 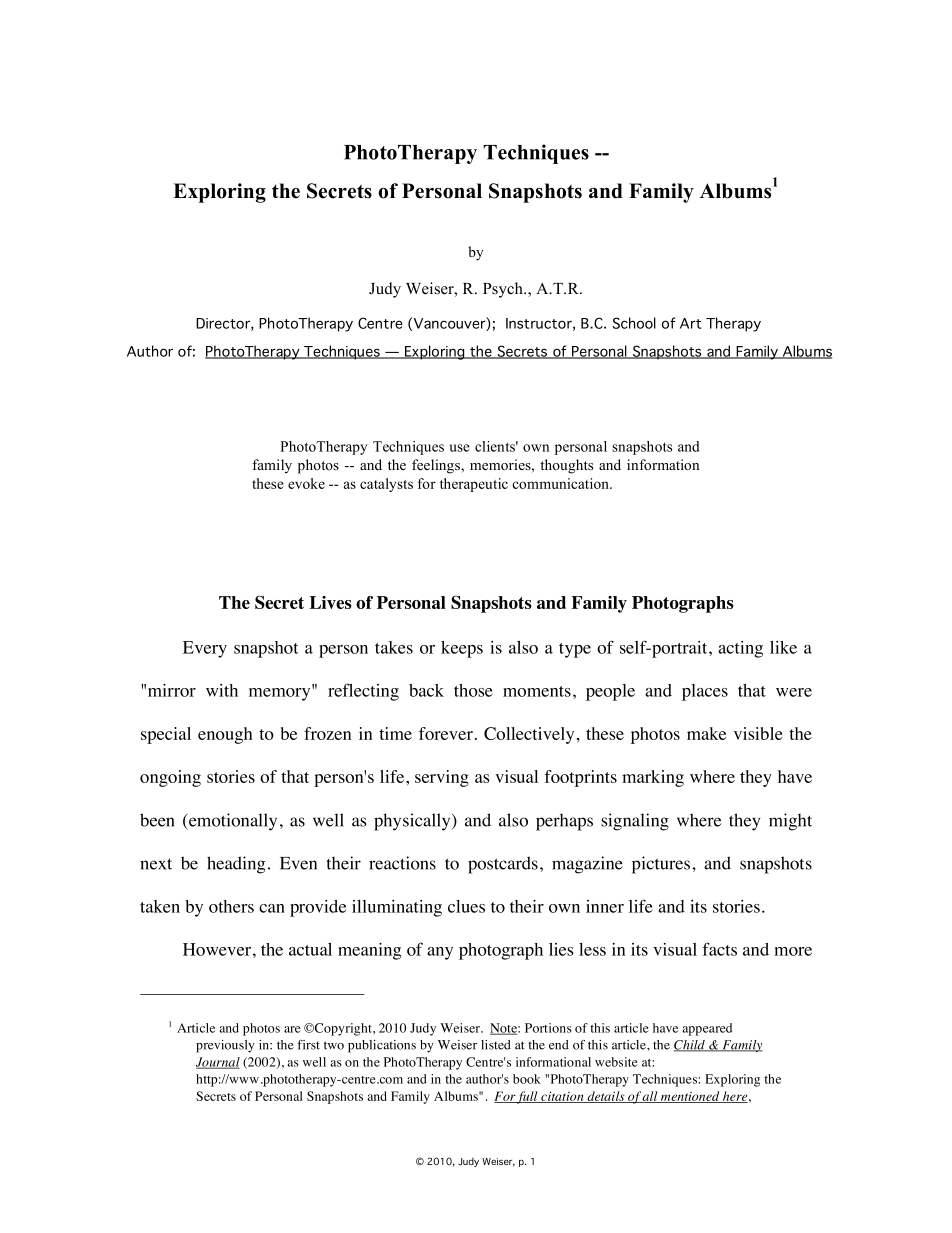 I want to click on thoughts, so click(x=566, y=466).
